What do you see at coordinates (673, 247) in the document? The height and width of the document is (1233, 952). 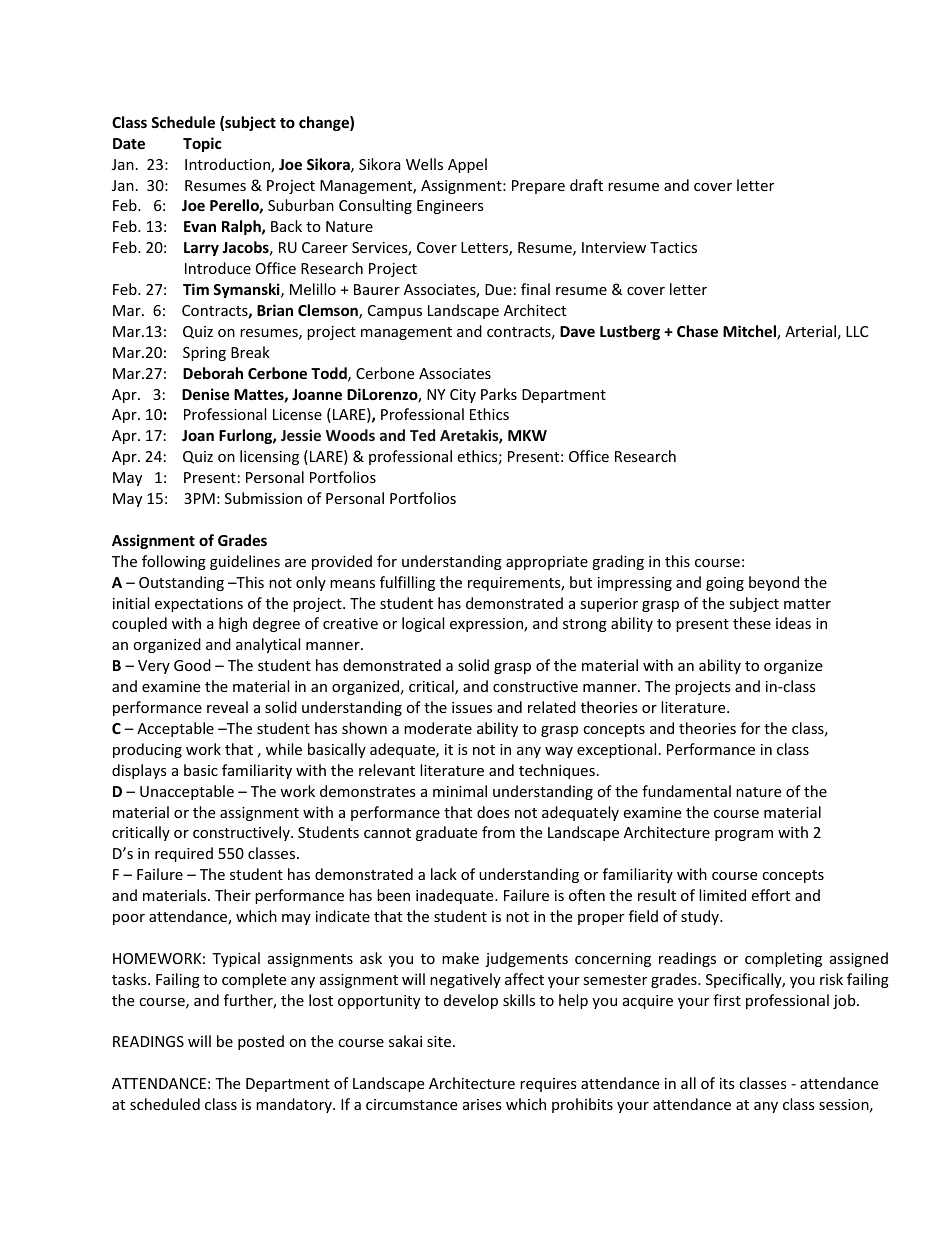 I see `Tactics` at bounding box center [673, 247].
